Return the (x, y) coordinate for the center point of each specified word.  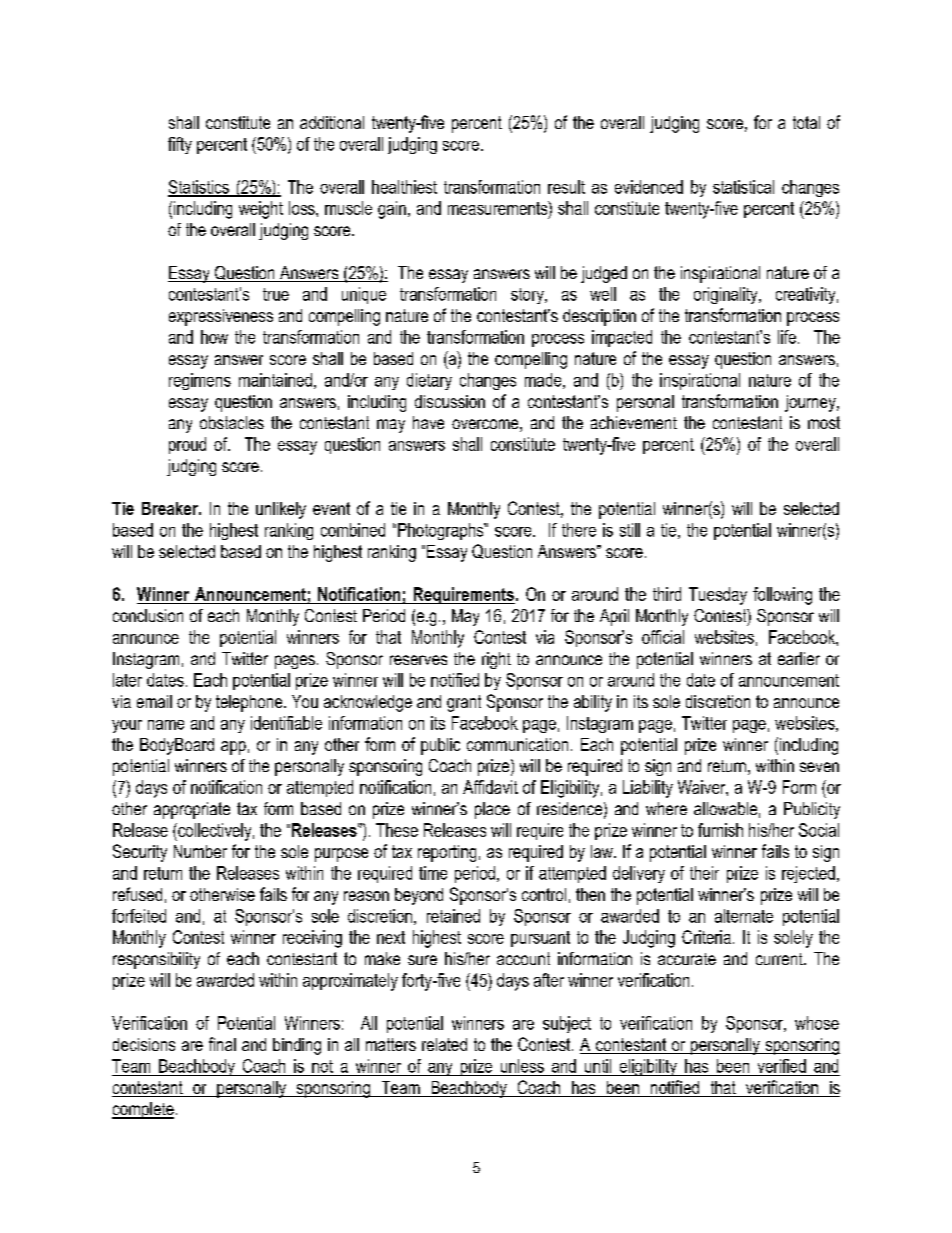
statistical (743, 187)
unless (522, 1066)
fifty (180, 145)
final (222, 1044)
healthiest (404, 187)
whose (817, 1023)
